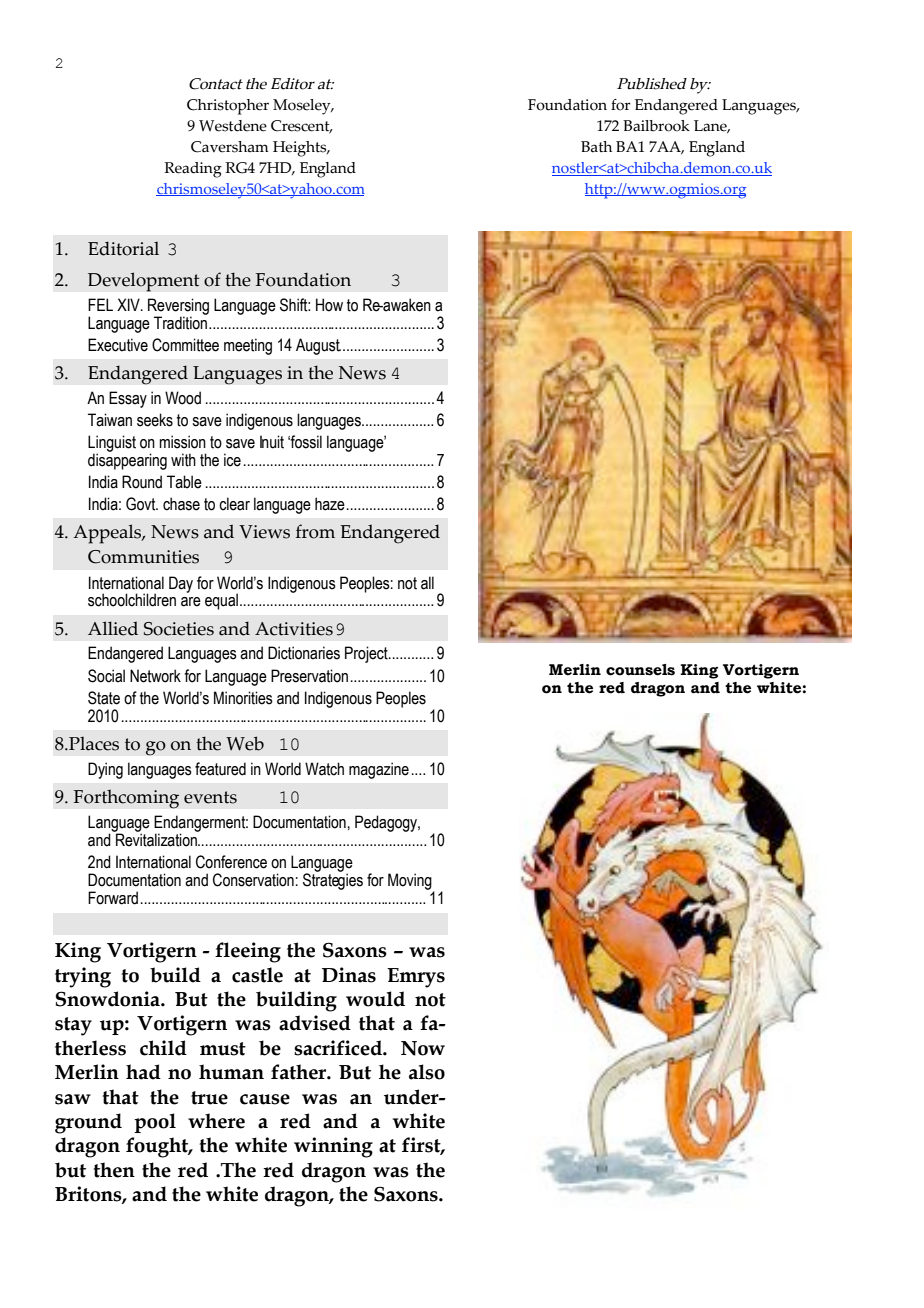 The width and height of the page is (924, 1308). Describe the element at coordinates (427, 583) in the page. I see `all` at that location.
